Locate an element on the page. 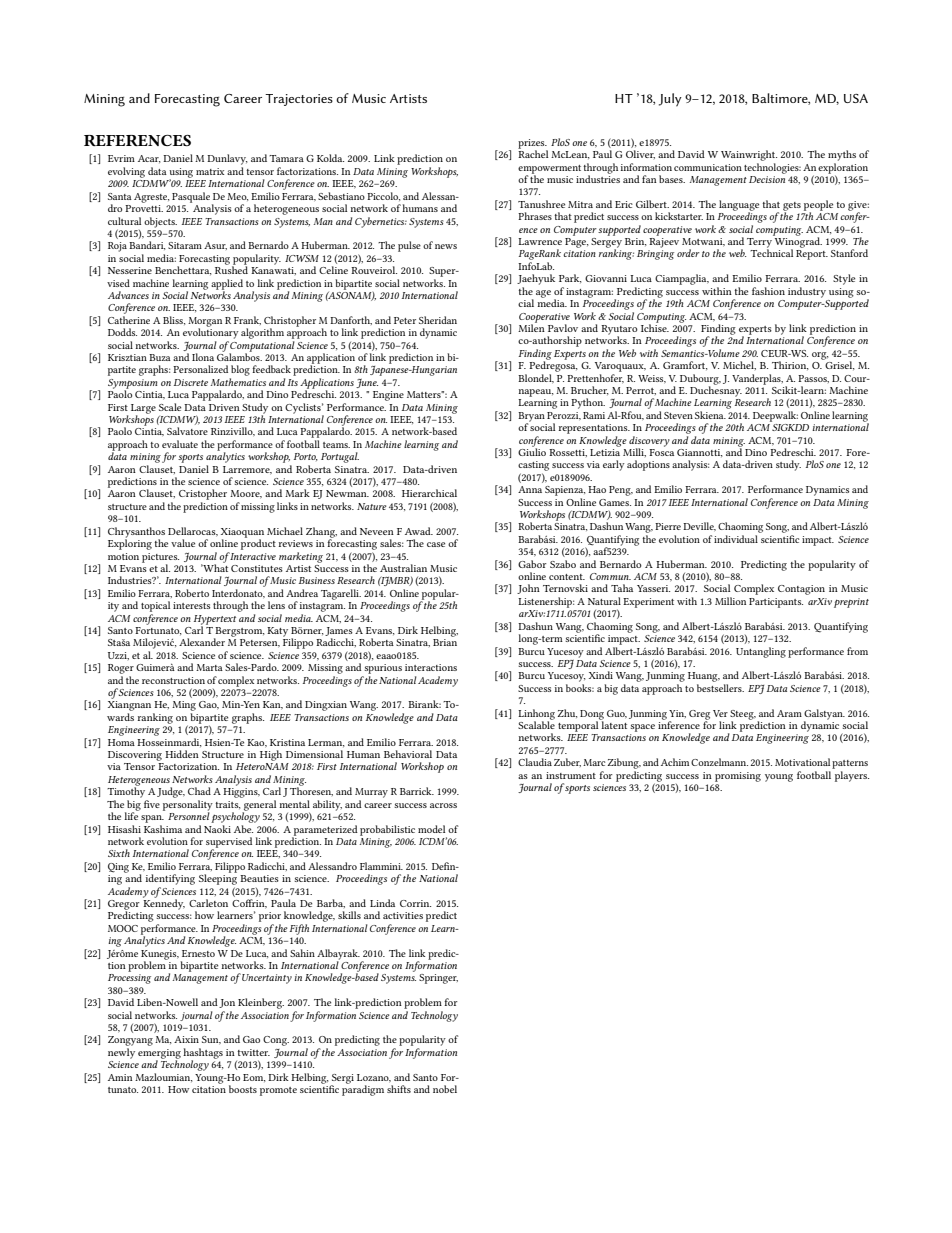 The image size is (952, 1233). John is located at coordinates (528, 589).
